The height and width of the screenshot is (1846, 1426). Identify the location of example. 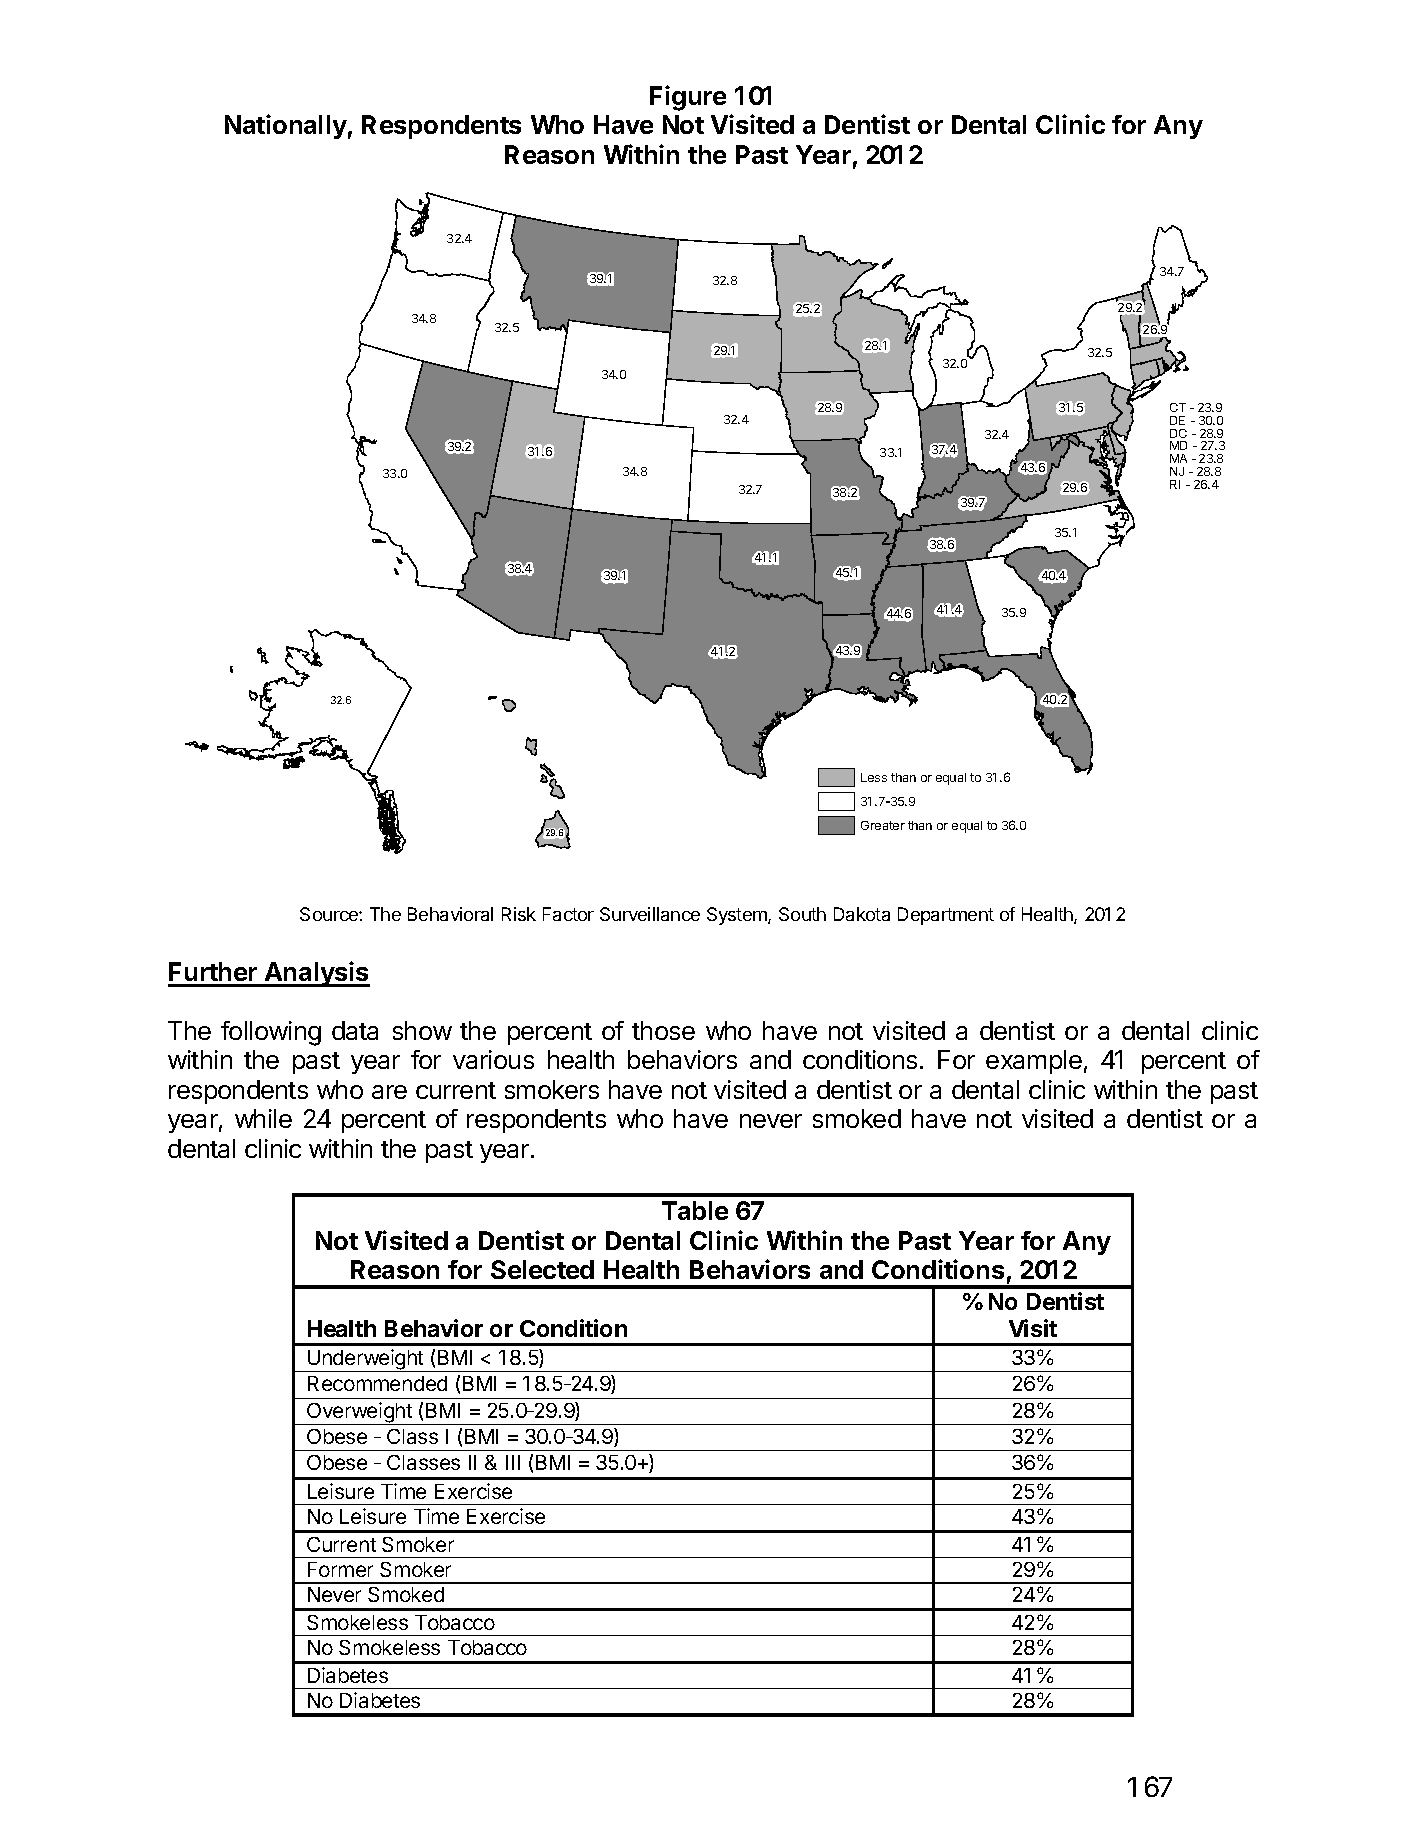
(1034, 1062).
